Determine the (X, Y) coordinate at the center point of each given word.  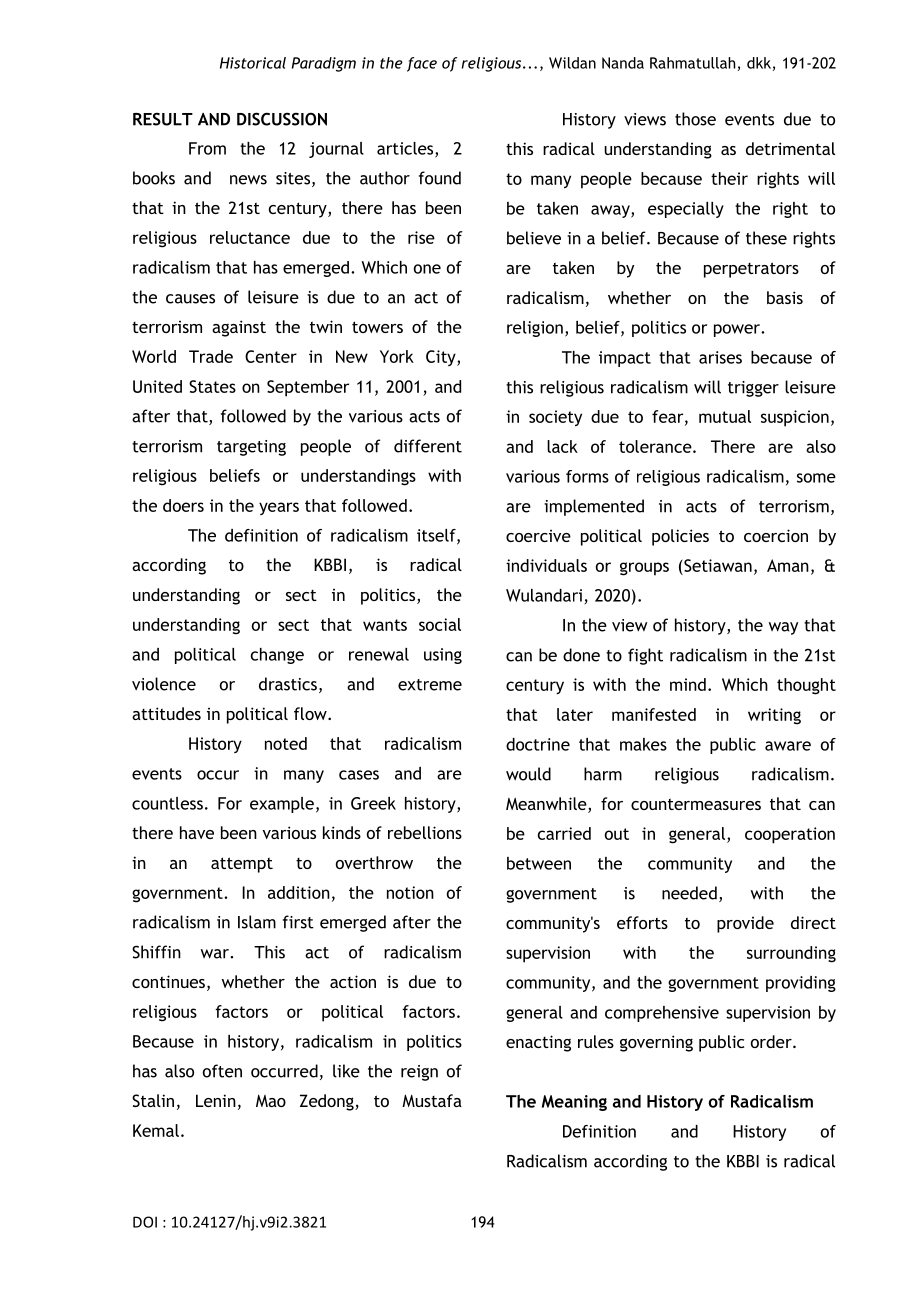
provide (745, 924)
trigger (753, 389)
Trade (211, 356)
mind (688, 684)
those (695, 119)
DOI (145, 1222)
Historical (253, 63)
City (442, 358)
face (422, 64)
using (443, 656)
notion (410, 892)
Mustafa (432, 1100)
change (277, 656)
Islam (257, 922)
